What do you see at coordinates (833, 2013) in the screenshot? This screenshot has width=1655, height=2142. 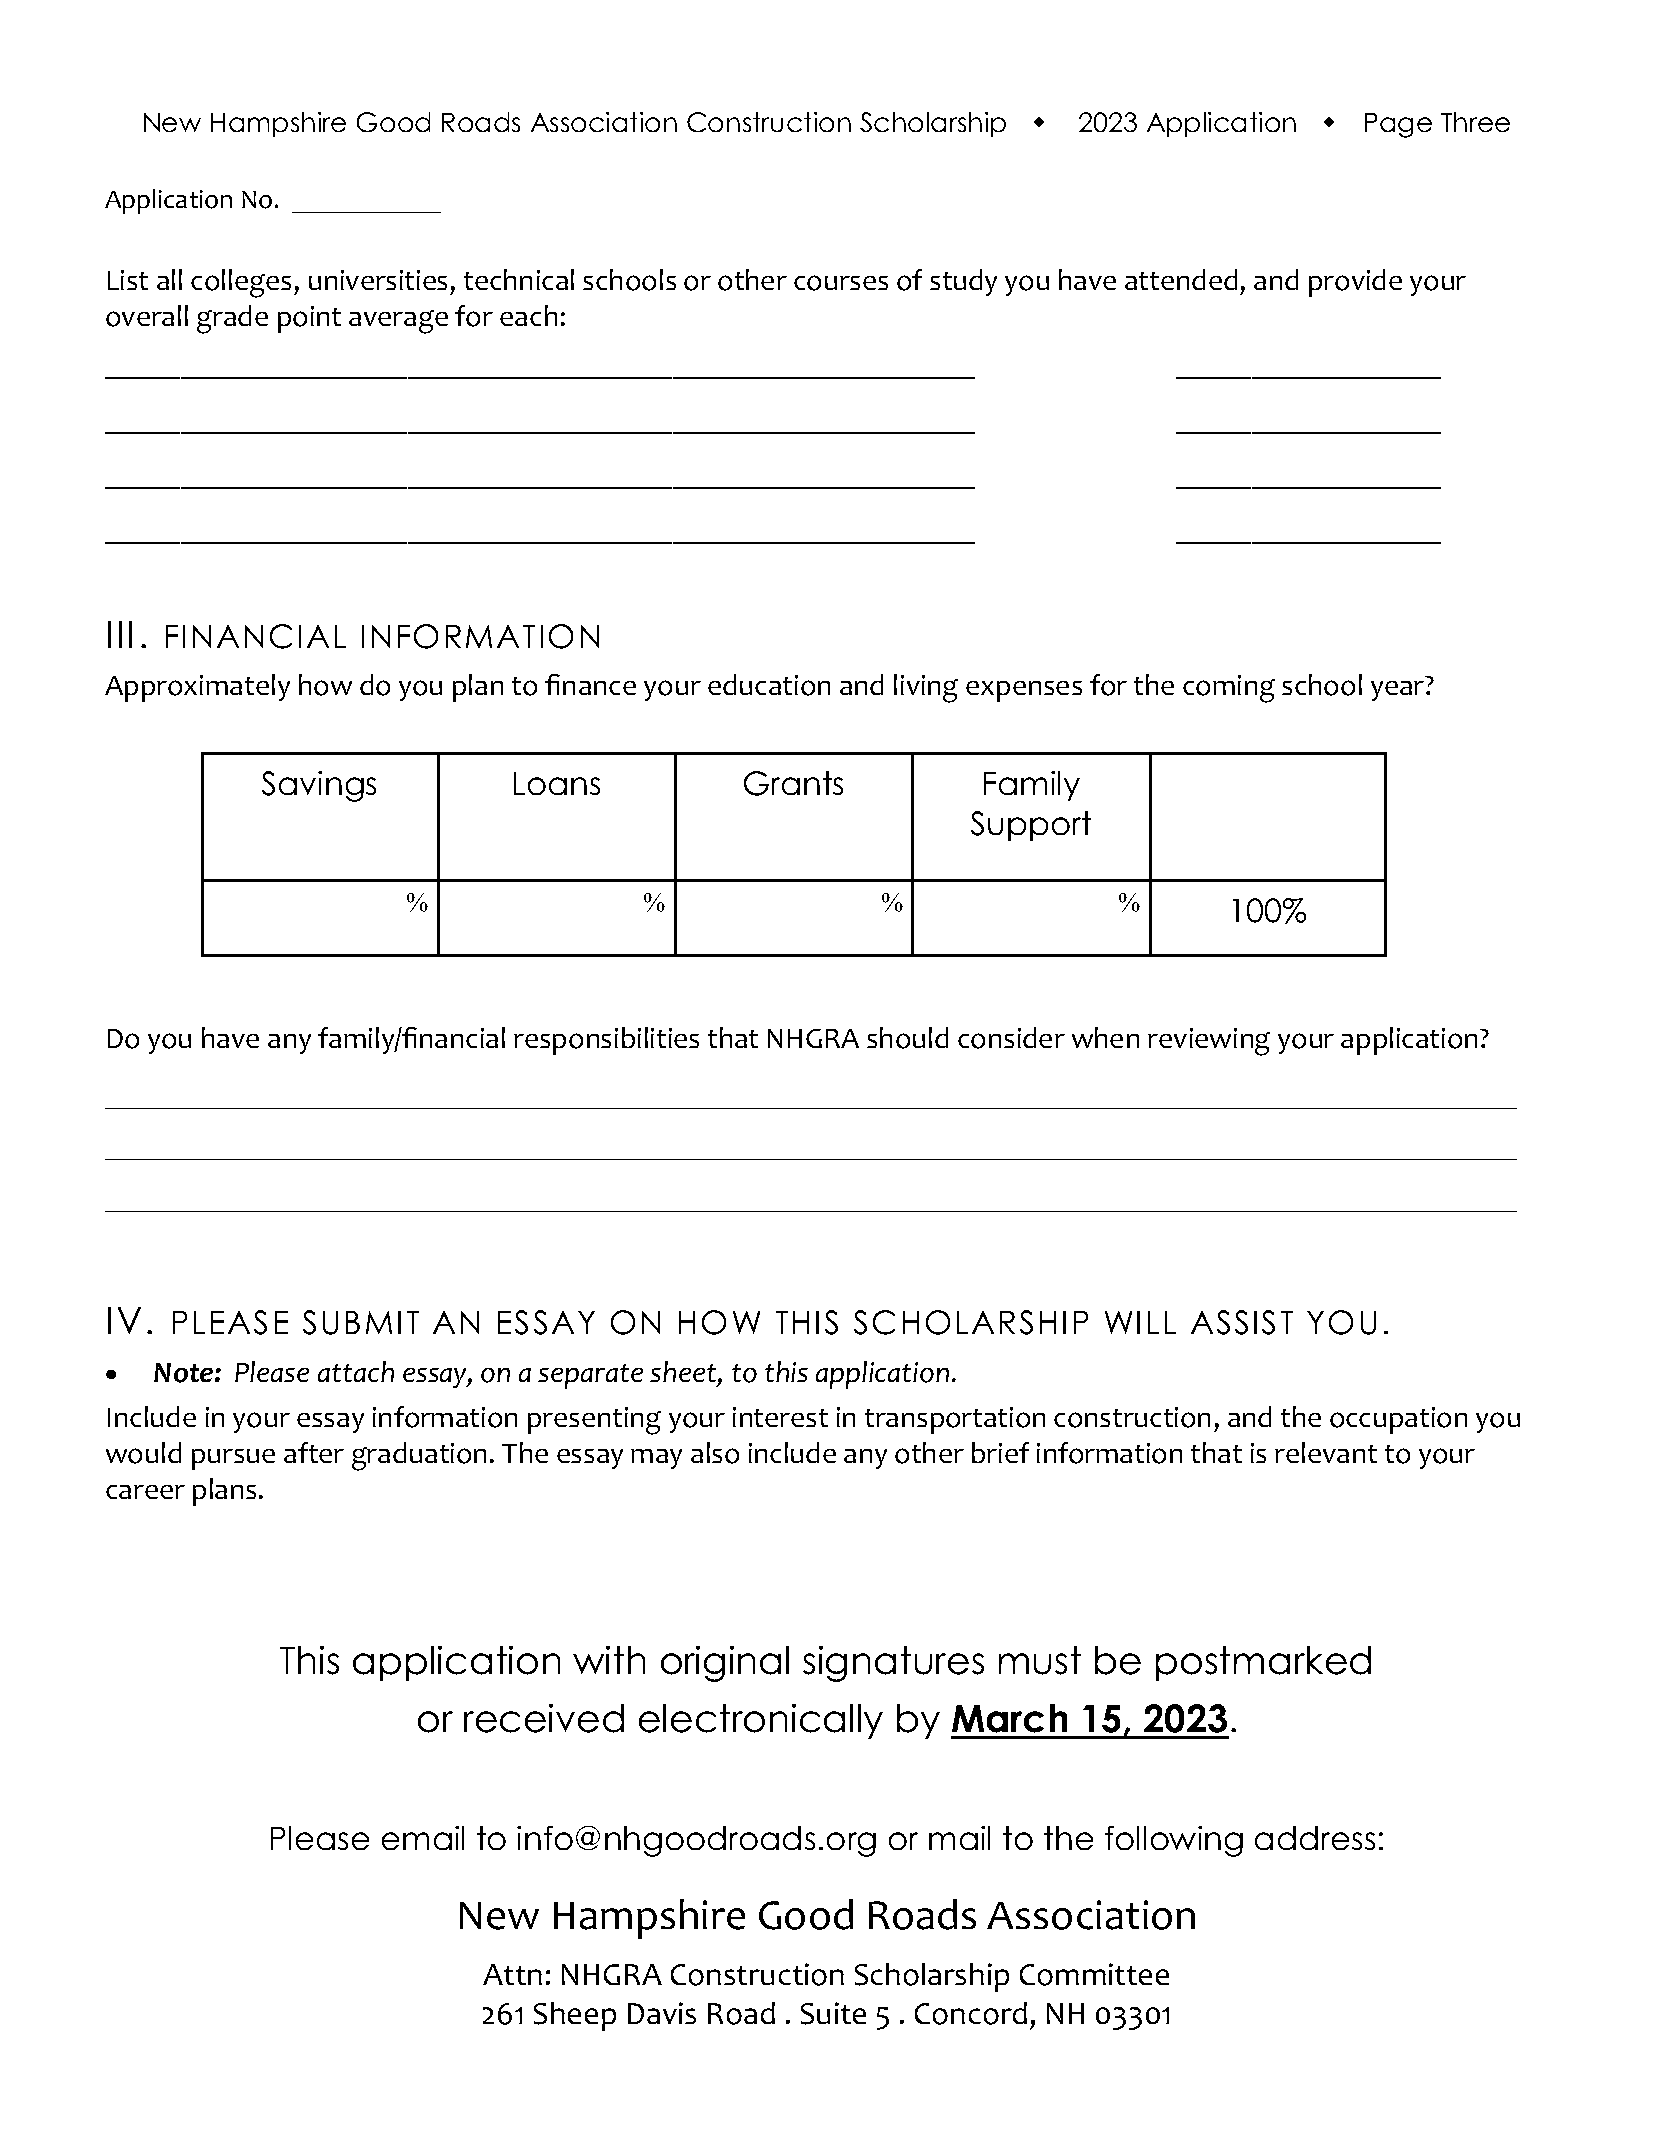 I see `Suite` at bounding box center [833, 2013].
